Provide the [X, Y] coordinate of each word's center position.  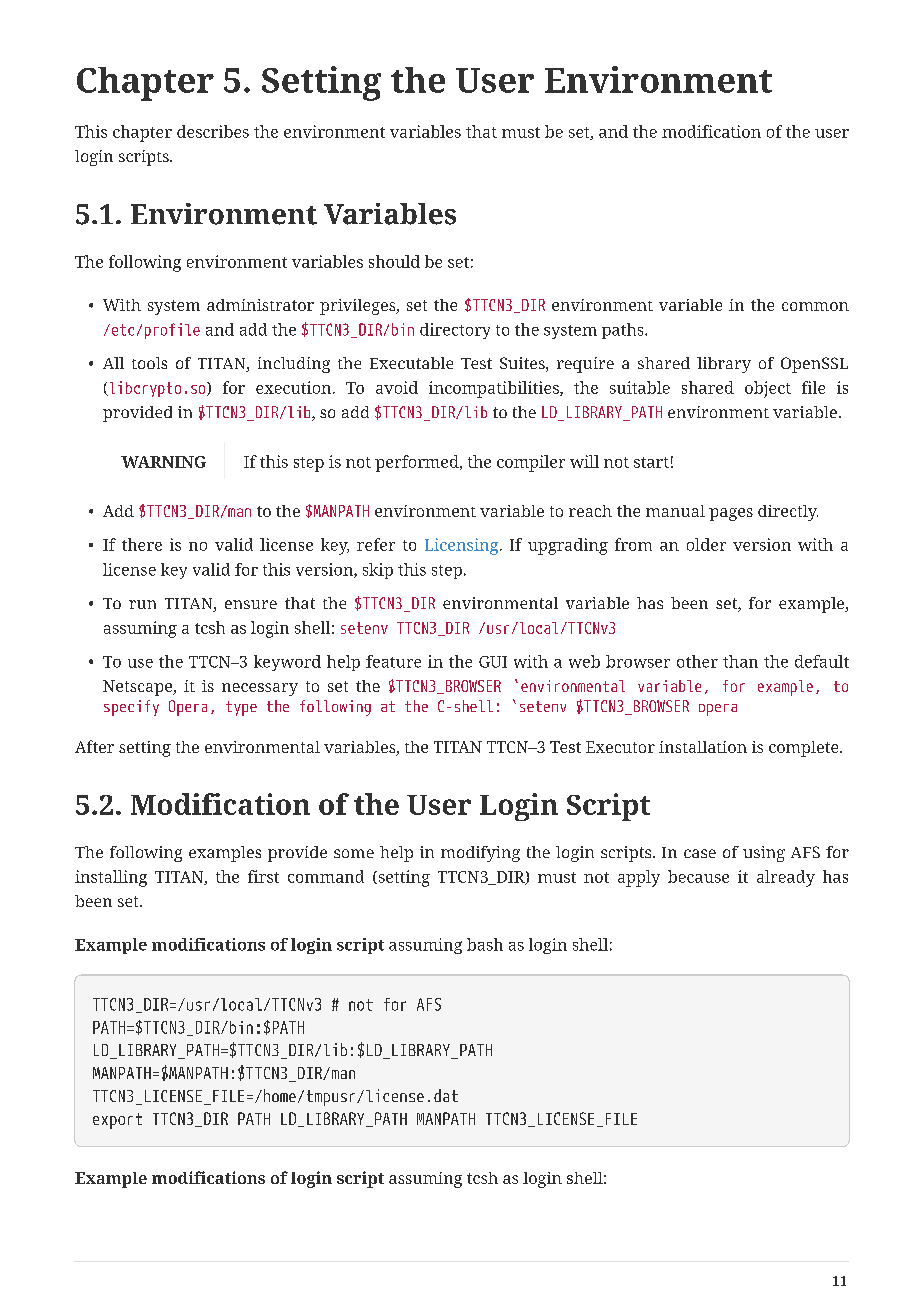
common [815, 306]
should [394, 261]
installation [703, 747]
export [117, 1121]
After [94, 746]
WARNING [163, 462]
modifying [480, 854]
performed [418, 463]
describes [213, 131]
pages [731, 514]
